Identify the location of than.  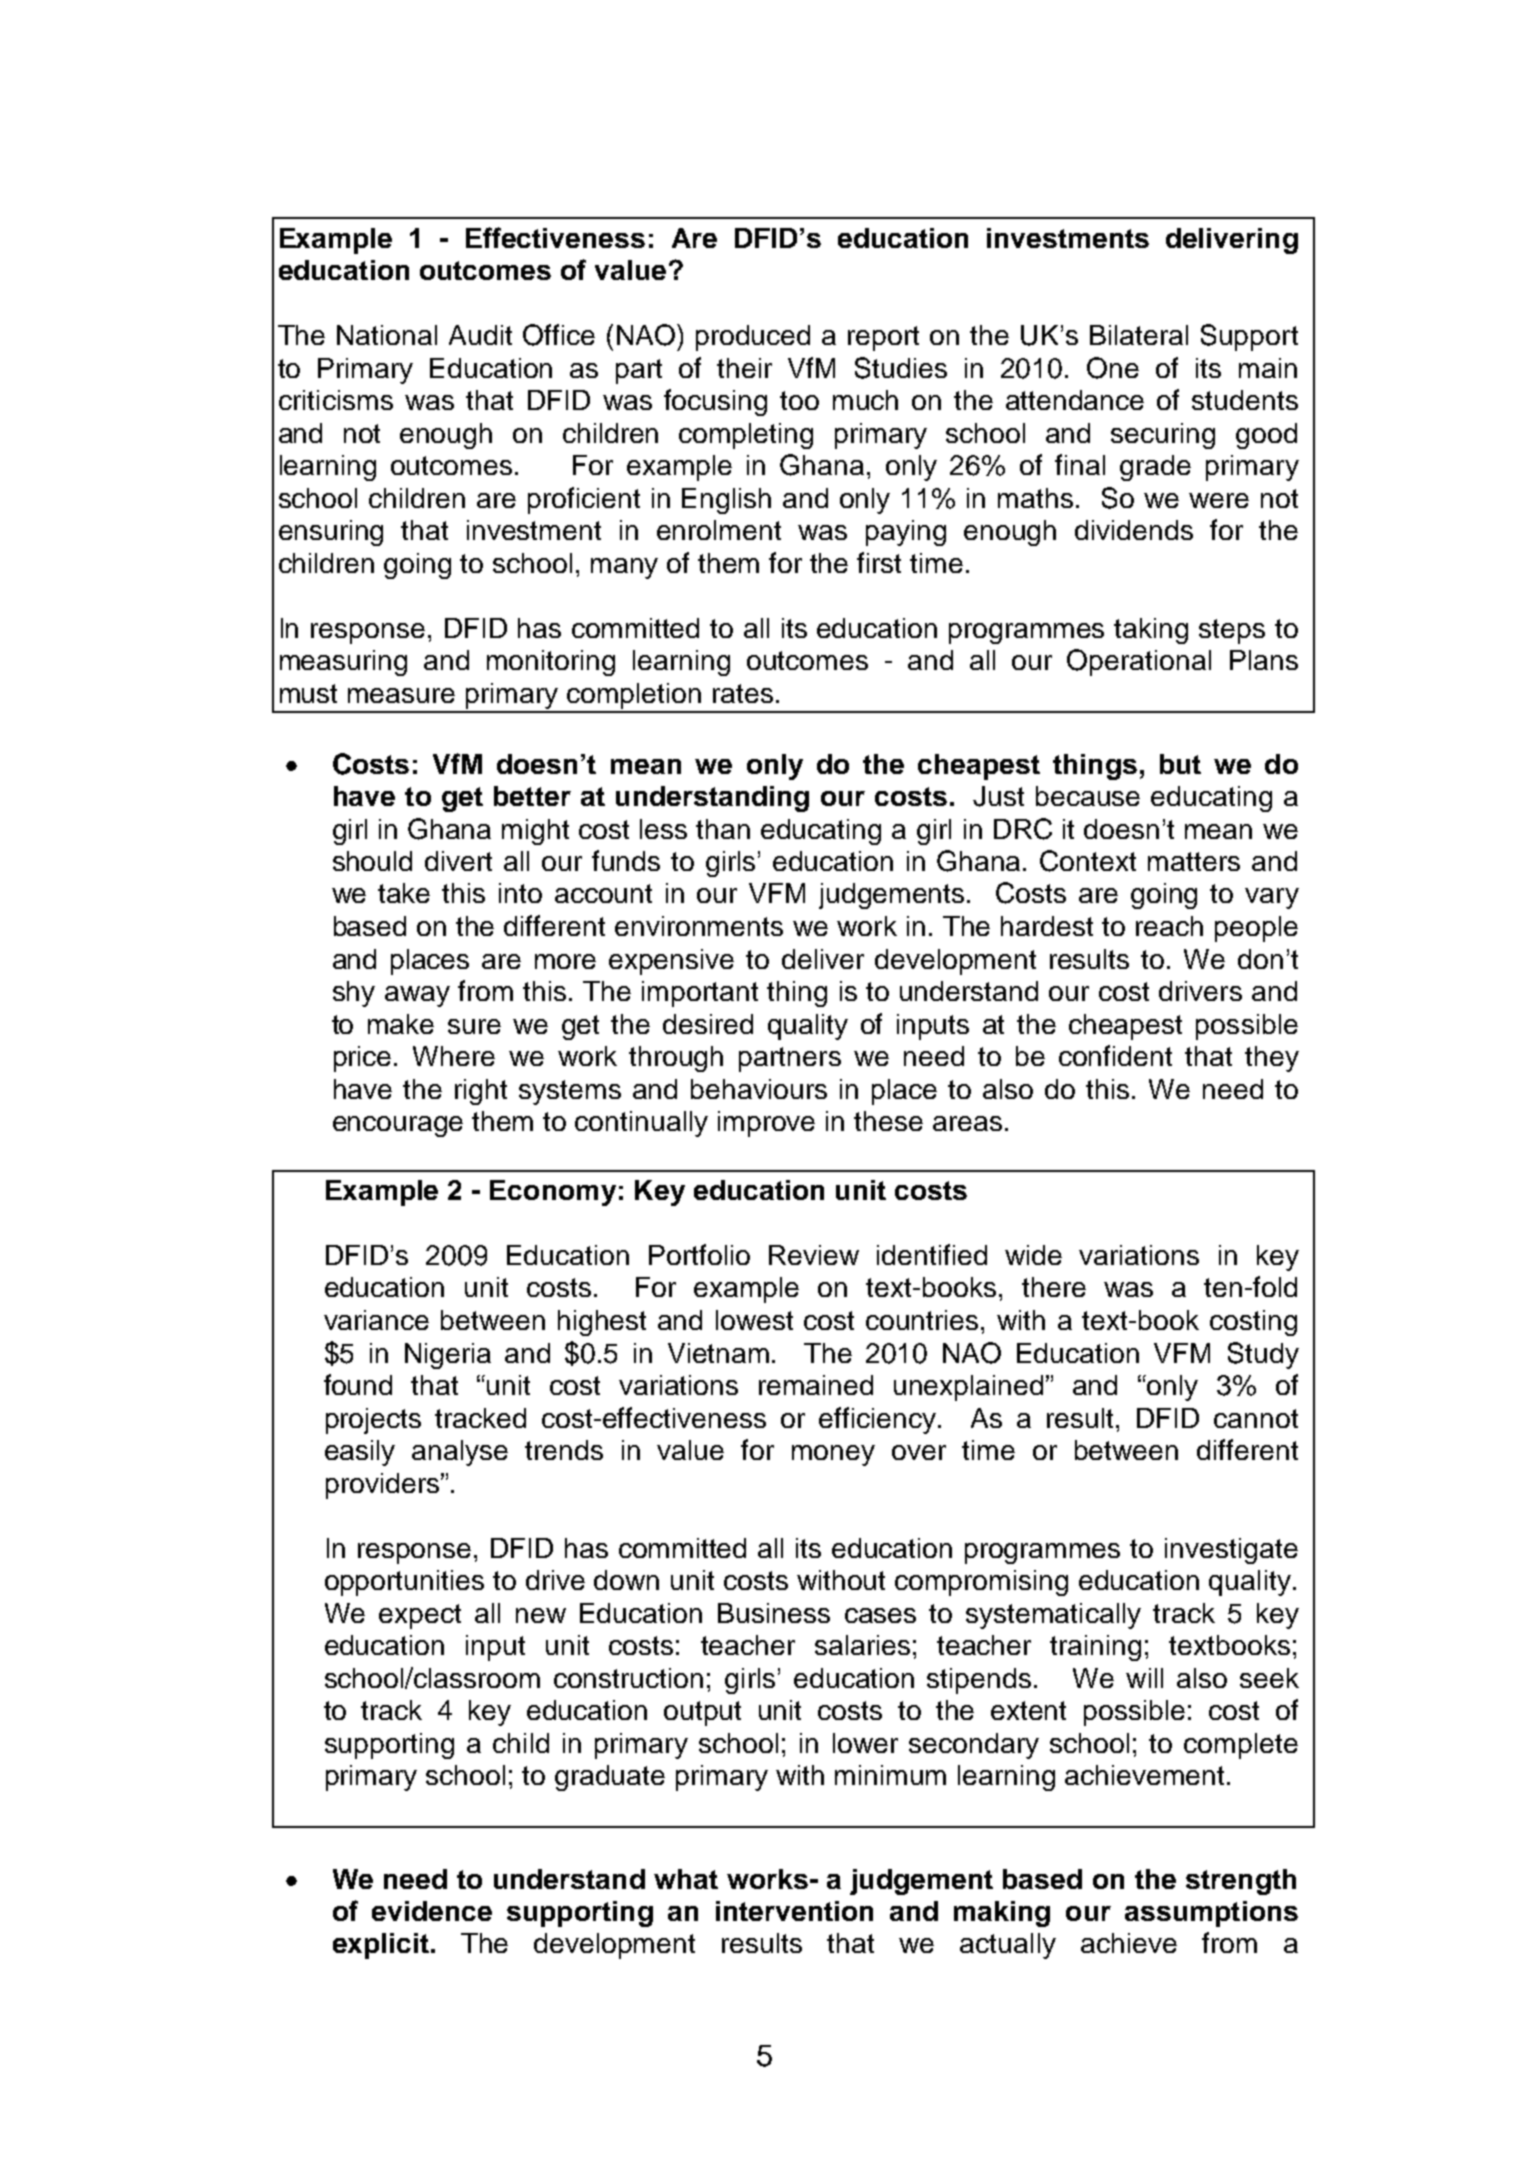
(723, 829).
